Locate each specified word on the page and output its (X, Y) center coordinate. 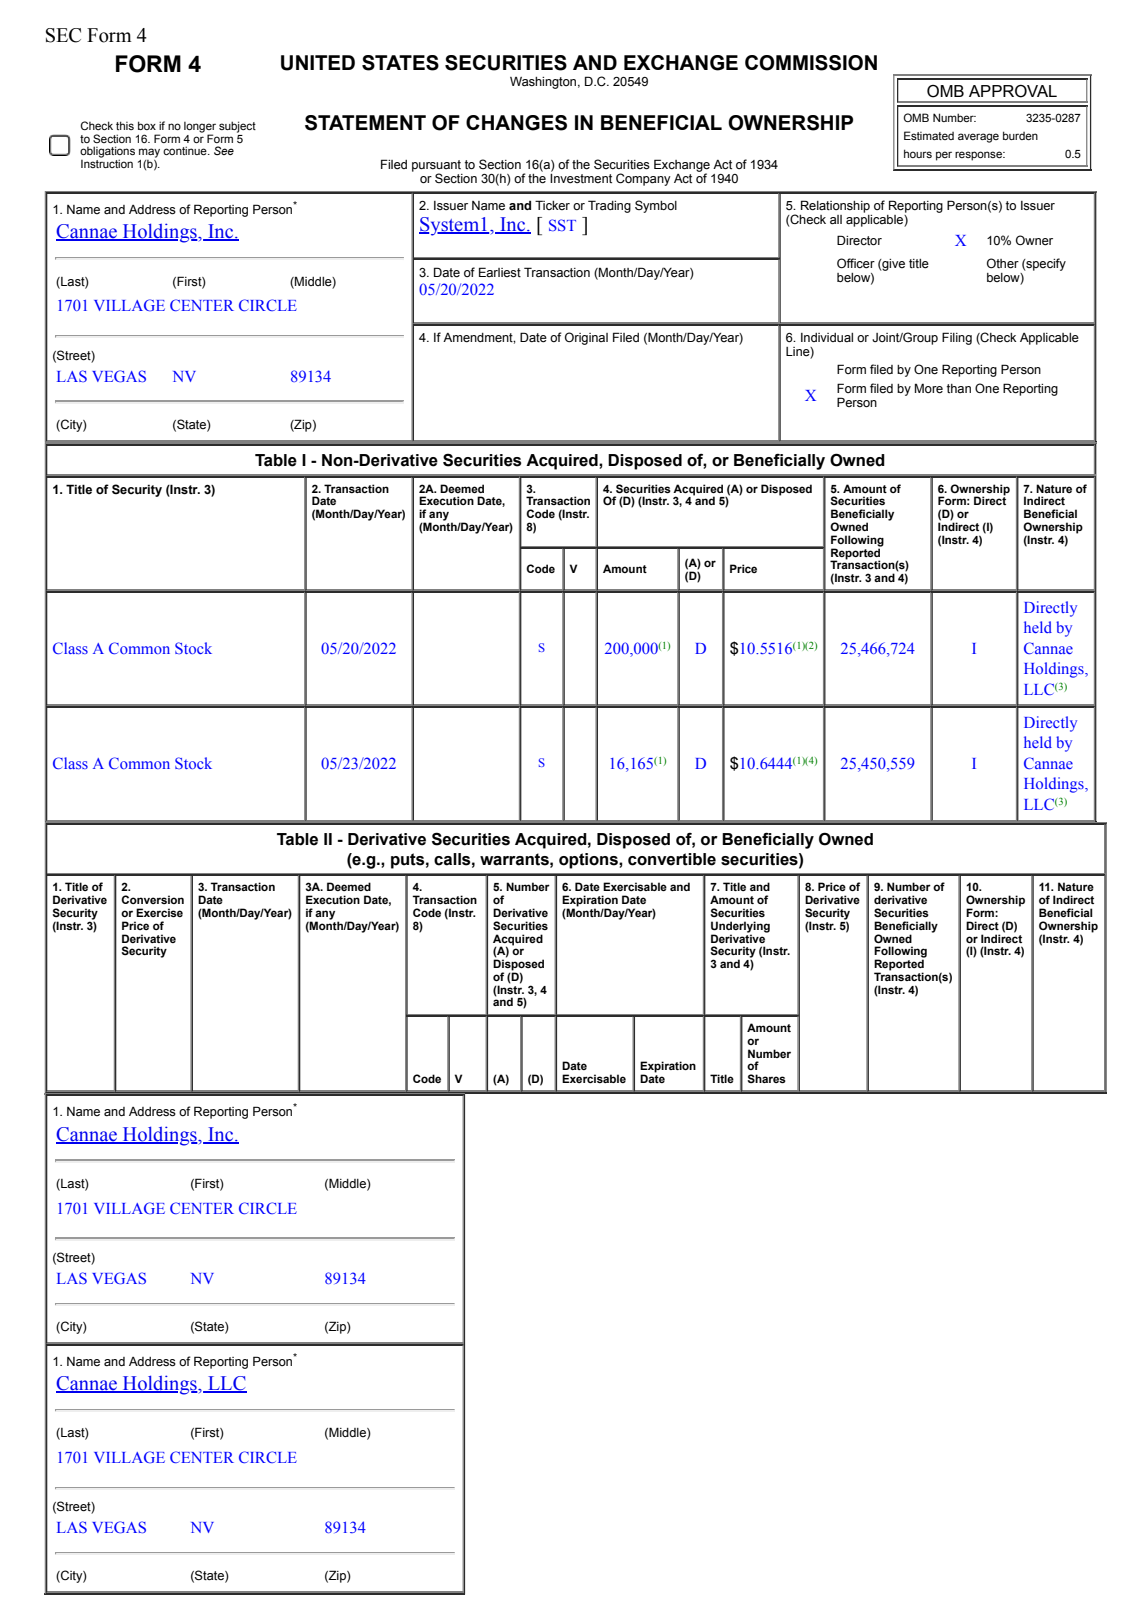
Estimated (929, 135)
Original (586, 338)
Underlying (740, 928)
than (959, 388)
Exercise (159, 913)
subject (237, 127)
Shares (766, 1079)
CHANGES (516, 123)
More (929, 388)
